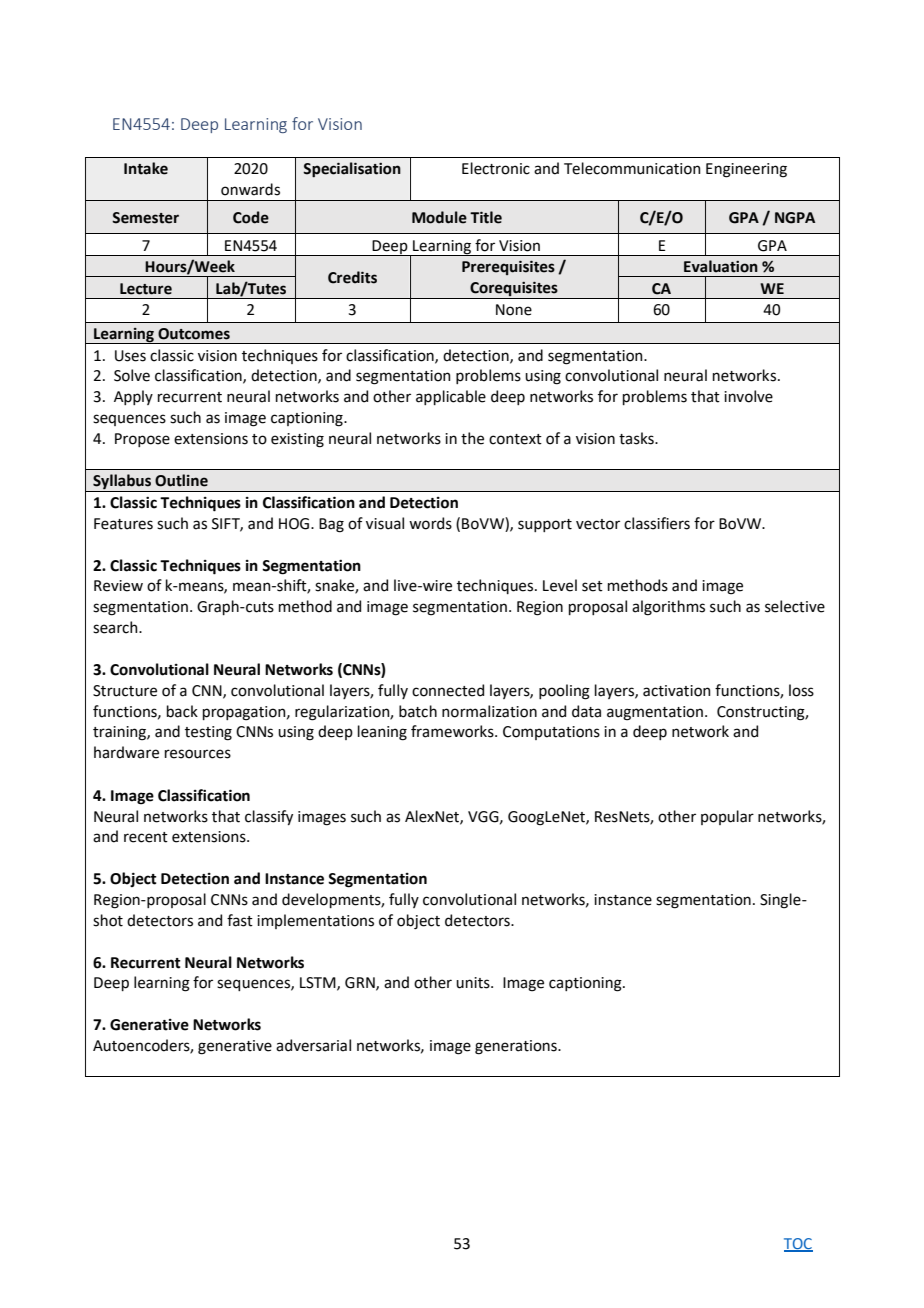 The height and width of the page is (1308, 924). Describe the element at coordinates (313, 1045) in the page. I see `adversarial` at that location.
